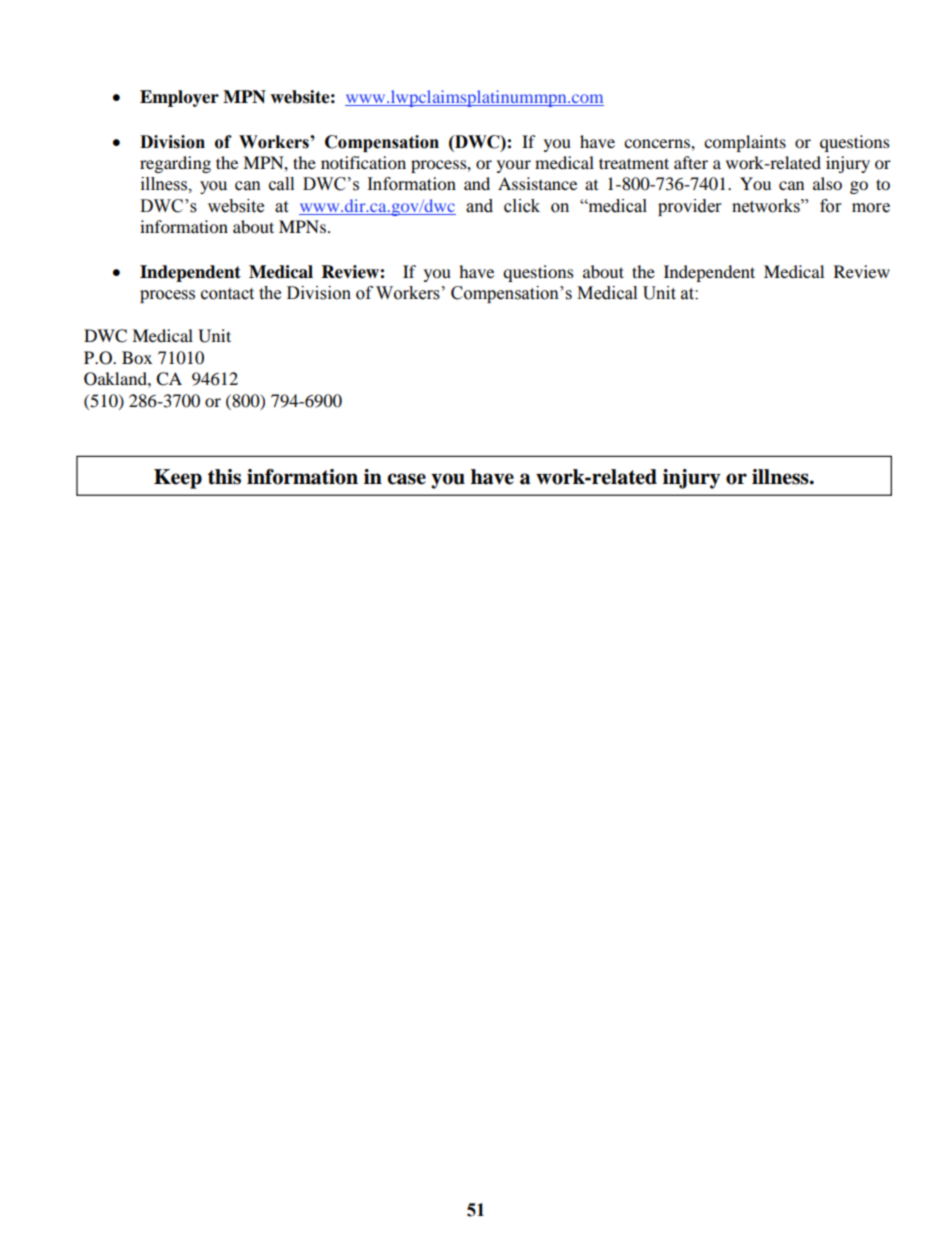 The width and height of the document is (952, 1233). I want to click on Employer, so click(179, 98).
